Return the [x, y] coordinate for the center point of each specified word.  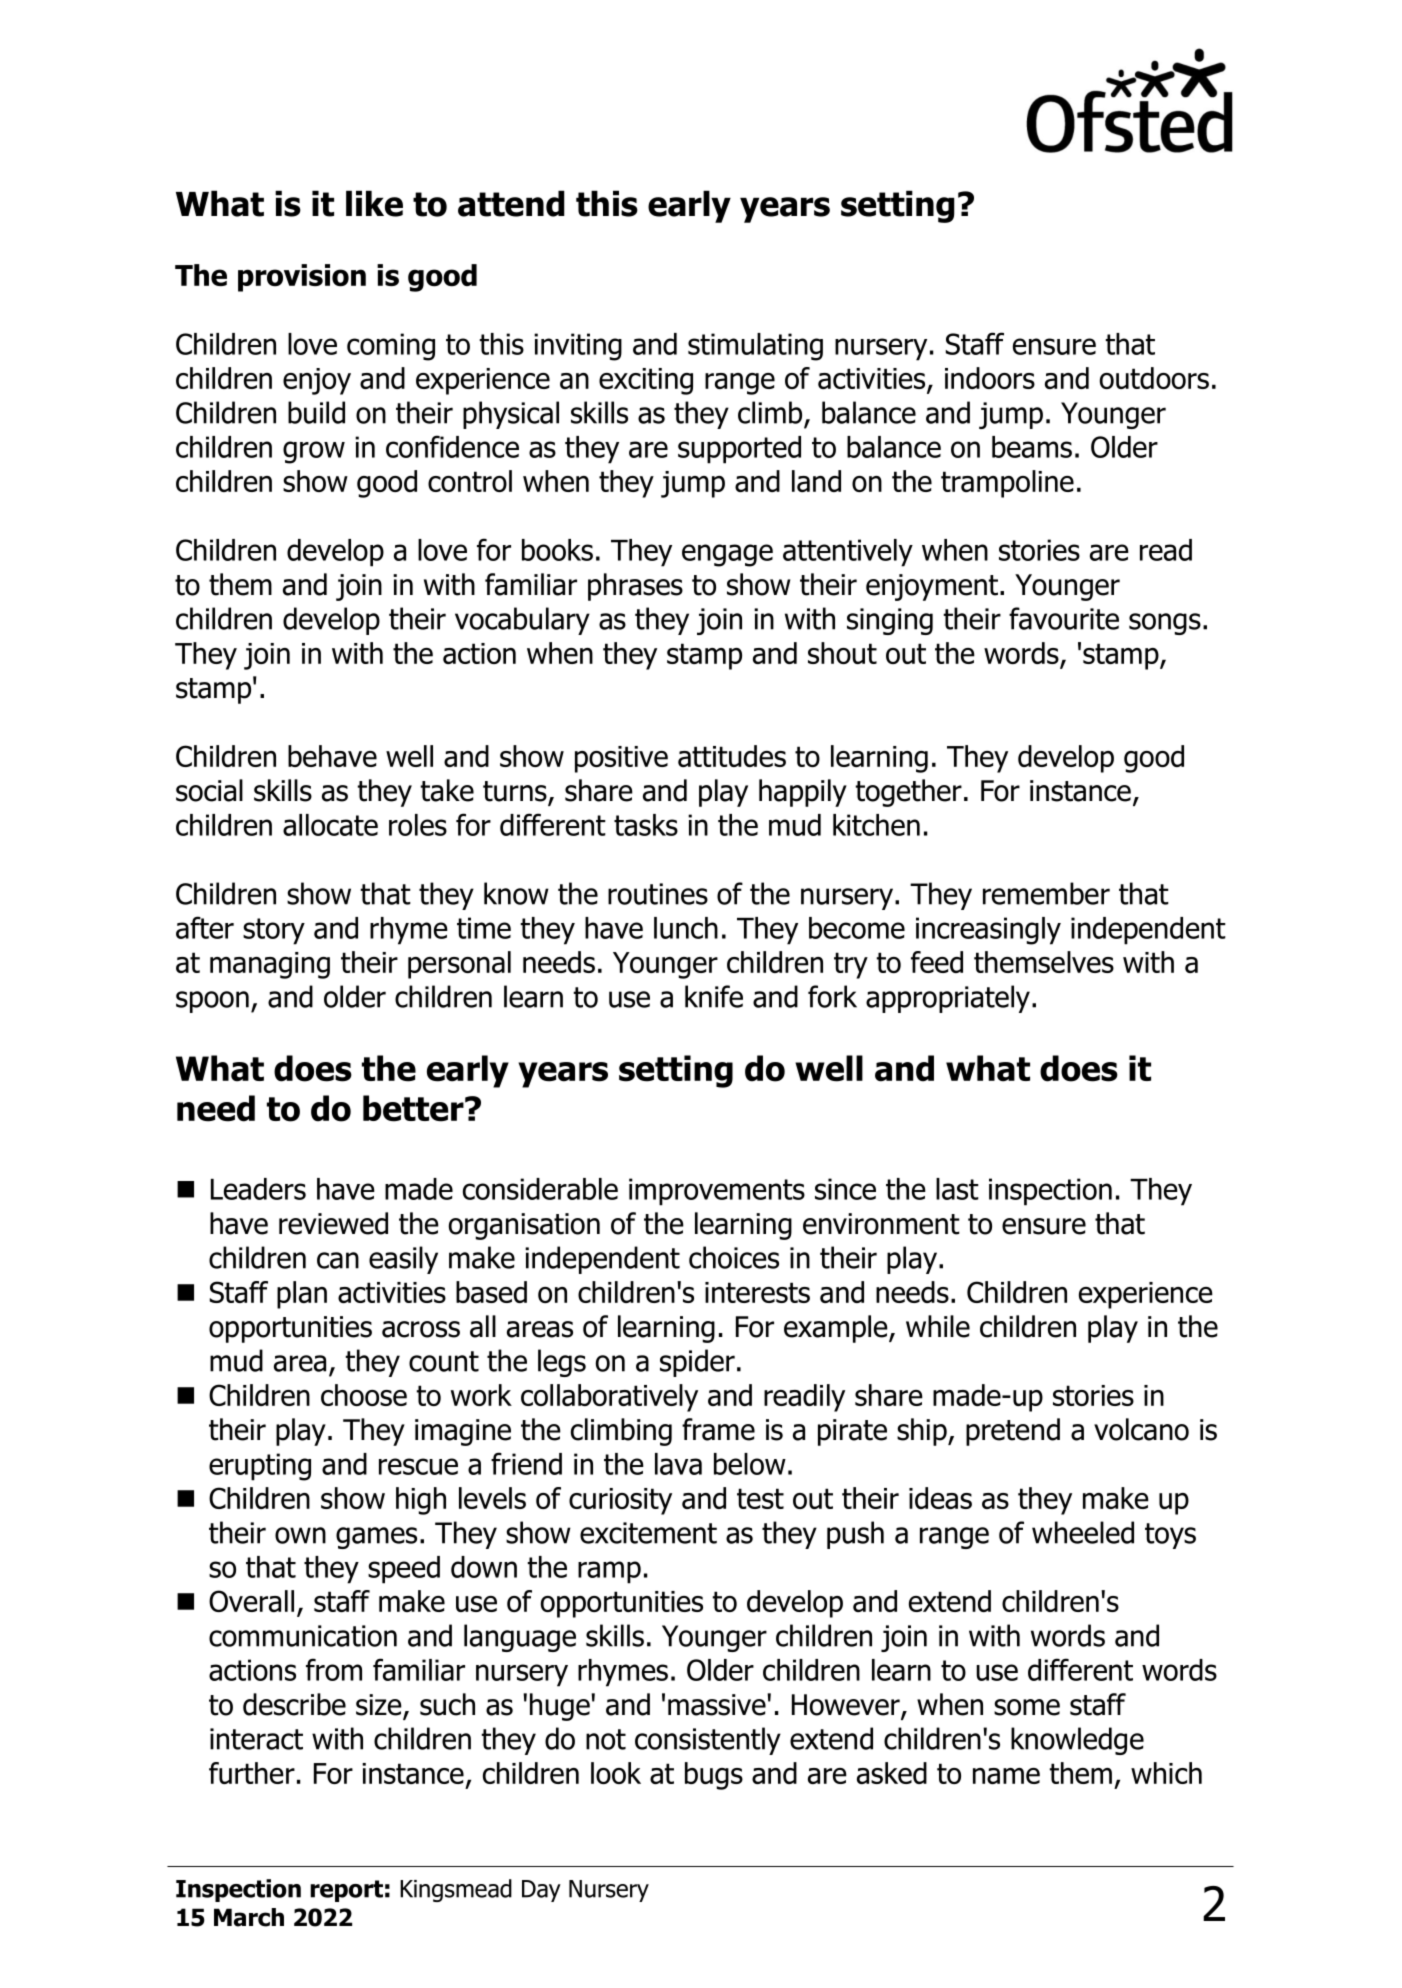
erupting [260, 1467]
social [209, 790]
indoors [990, 378]
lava [678, 1464]
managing [270, 965]
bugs [714, 1776]
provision [302, 278]
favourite [1064, 618]
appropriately [948, 999]
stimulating [755, 347]
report [346, 1891]
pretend [1013, 1432]
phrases [635, 587]
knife [714, 996]
